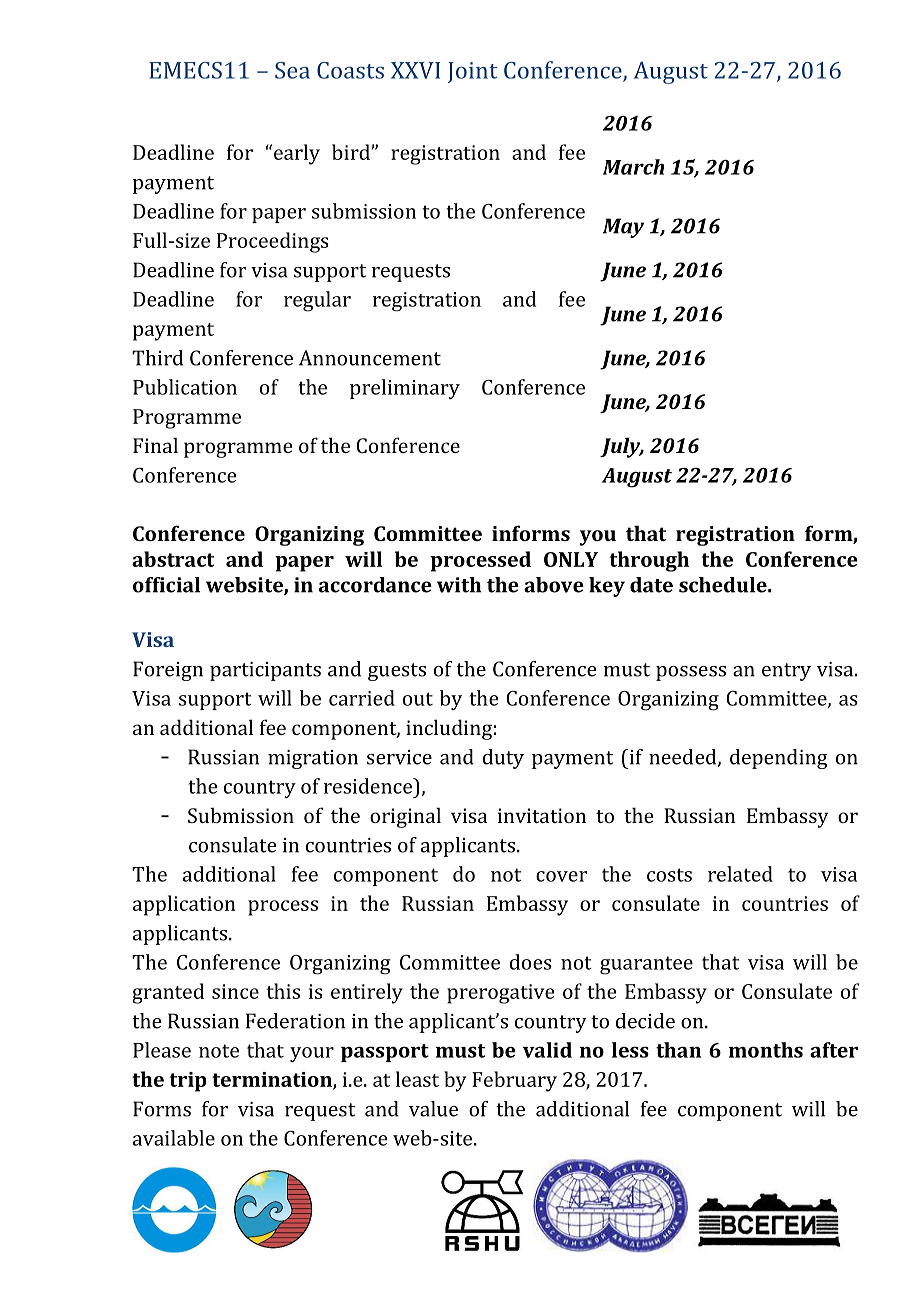  What do you see at coordinates (503, 759) in the image?
I see `duty` at bounding box center [503, 759].
